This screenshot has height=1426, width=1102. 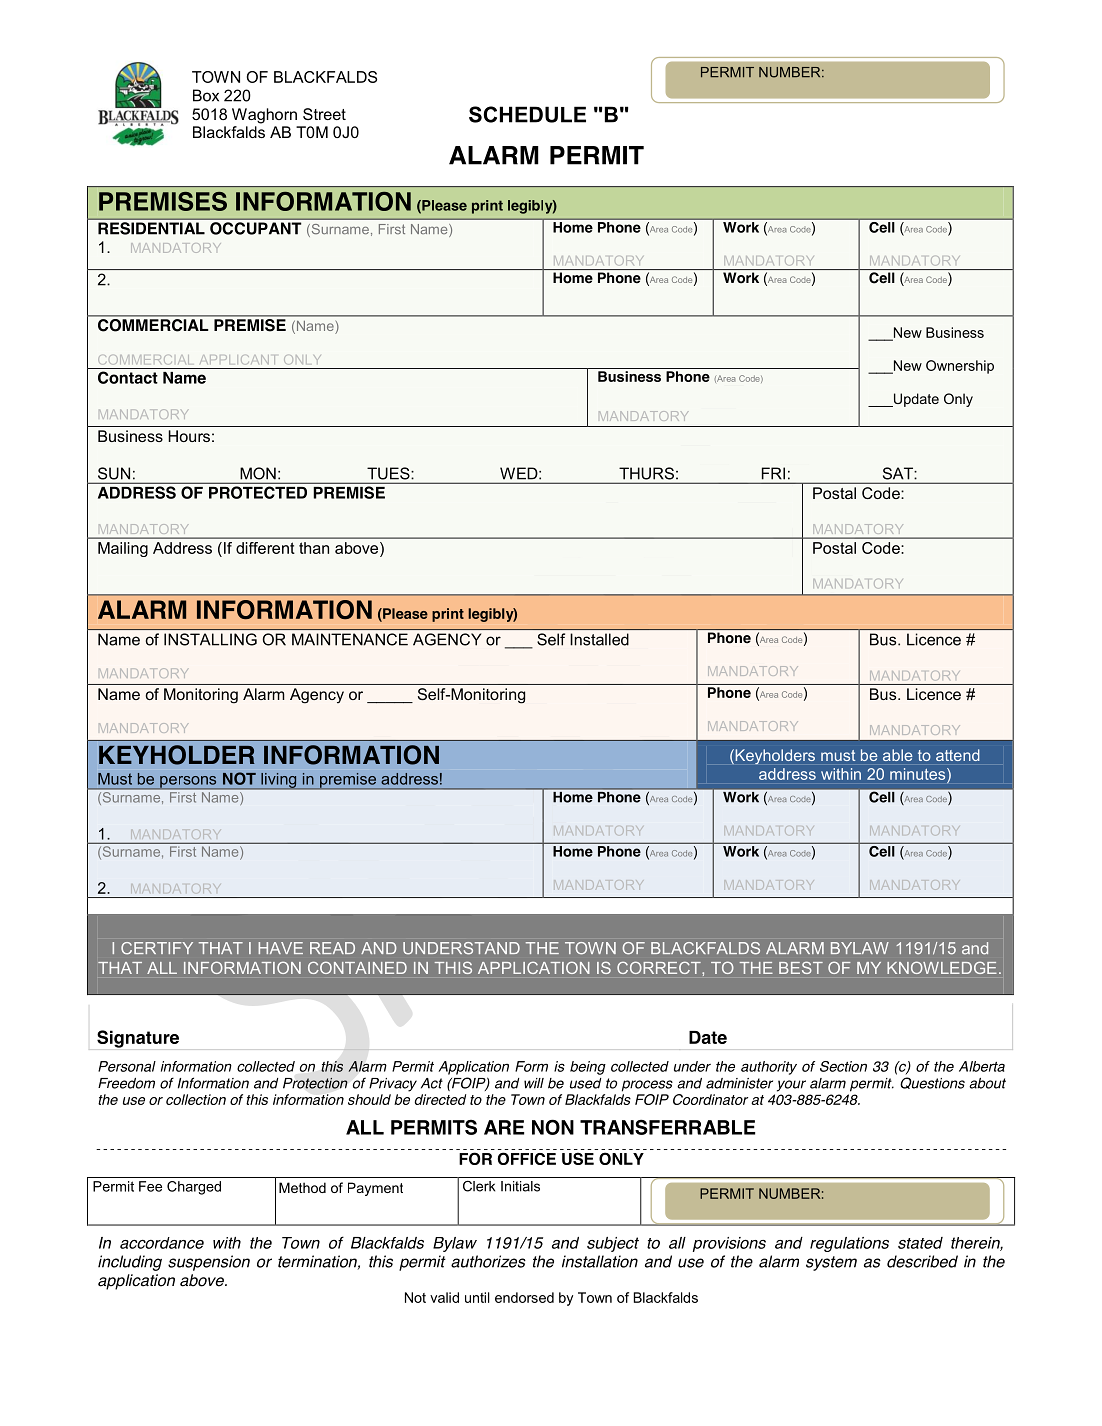 What do you see at coordinates (960, 367) in the screenshot?
I see `Ownership` at bounding box center [960, 367].
